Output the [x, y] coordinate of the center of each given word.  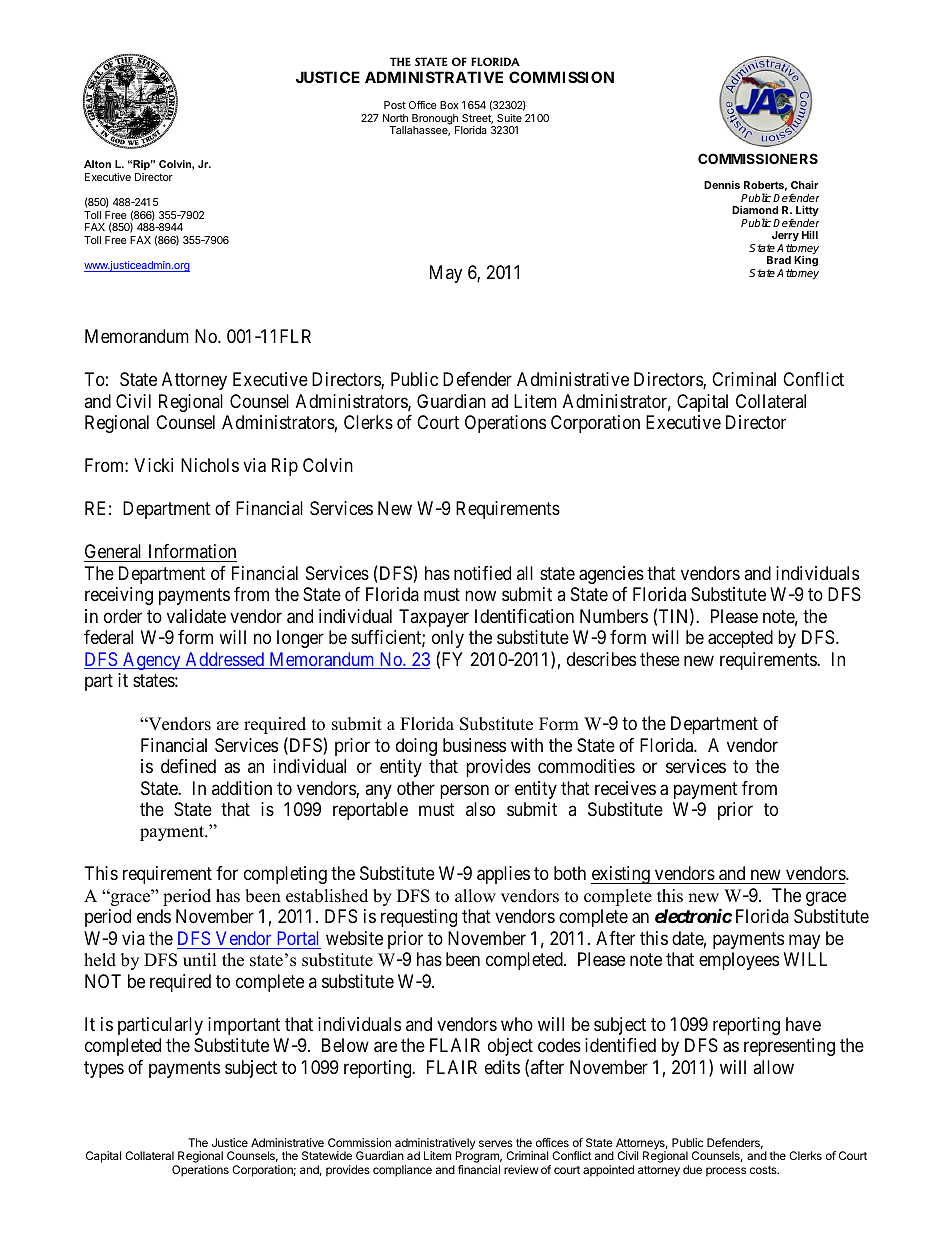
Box [449, 105]
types [104, 1069]
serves [496, 1143]
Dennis [722, 184]
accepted [740, 639]
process [726, 1172]
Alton [97, 164]
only [448, 639]
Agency [152, 661]
